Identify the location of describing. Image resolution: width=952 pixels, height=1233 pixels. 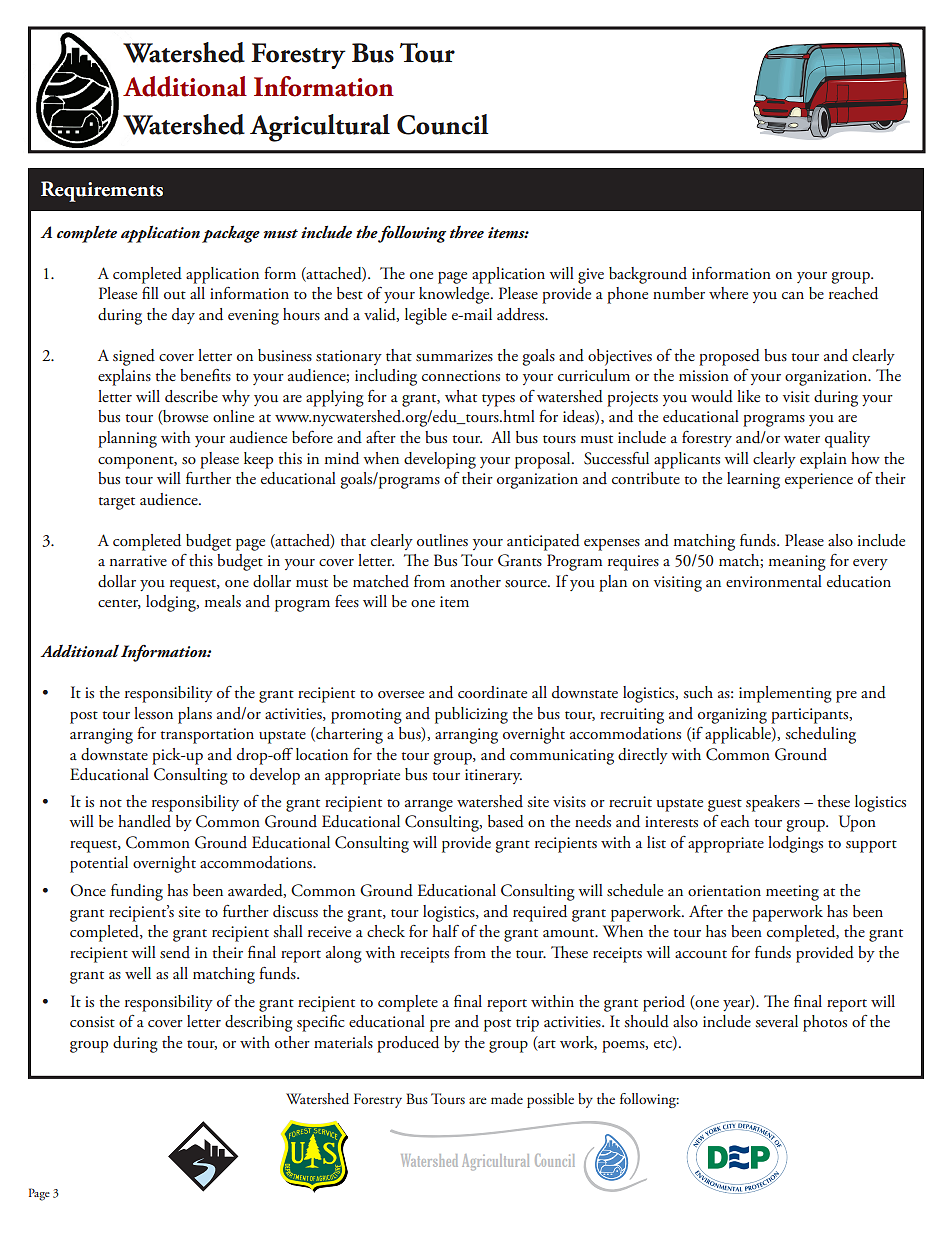
(259, 1023).
